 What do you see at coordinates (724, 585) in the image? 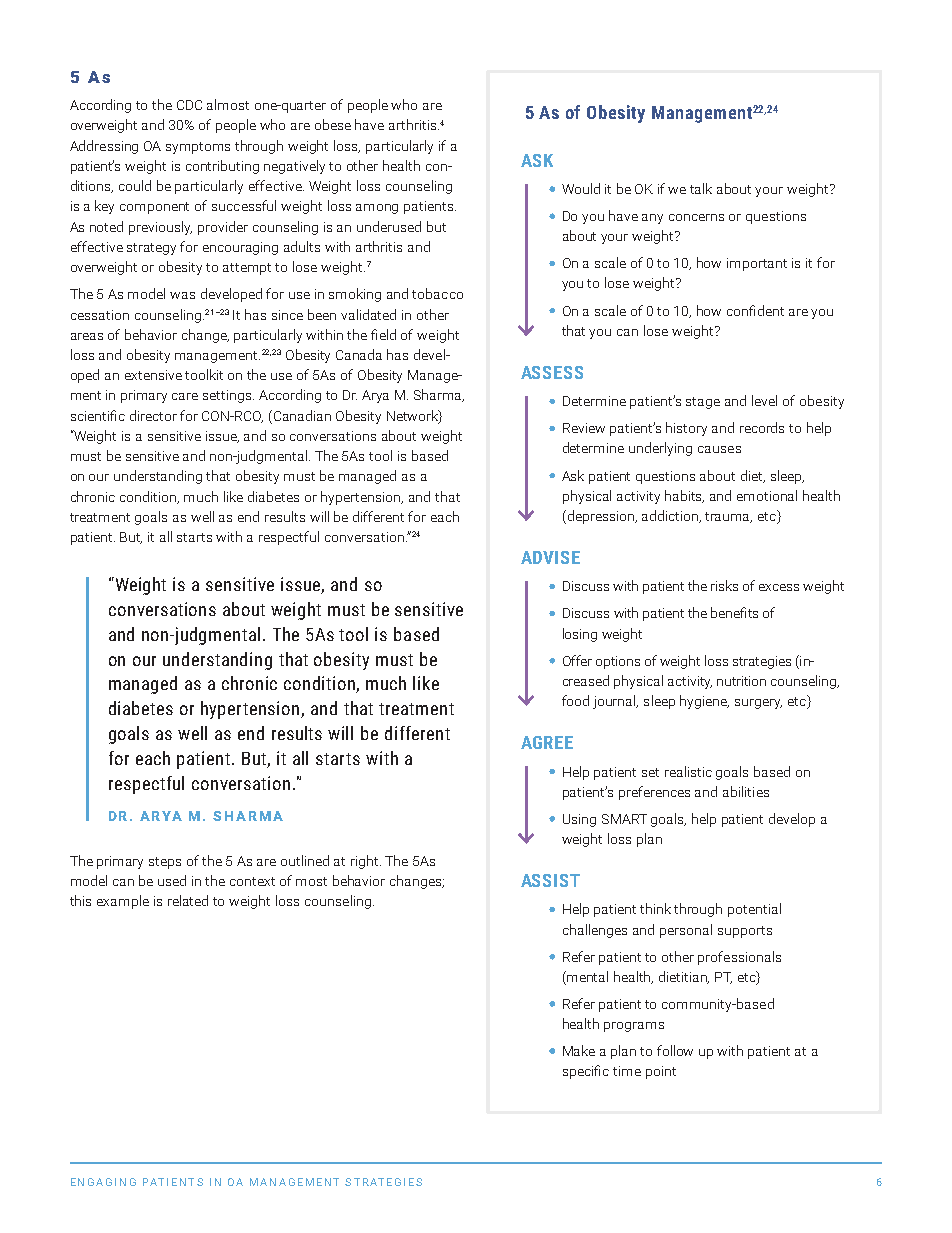
I see `risks` at bounding box center [724, 585].
